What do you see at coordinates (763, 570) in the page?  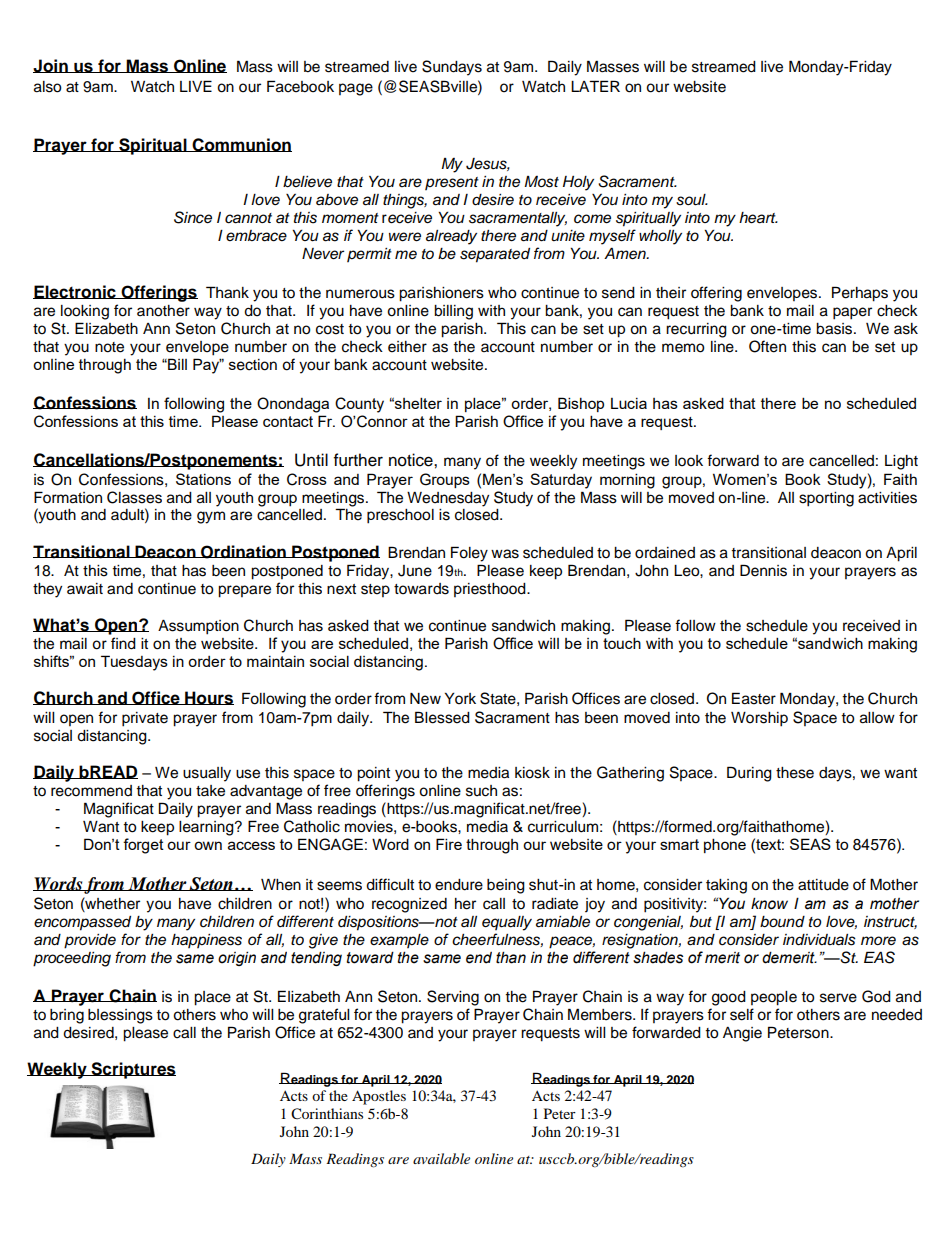 I see `Dennis` at bounding box center [763, 570].
